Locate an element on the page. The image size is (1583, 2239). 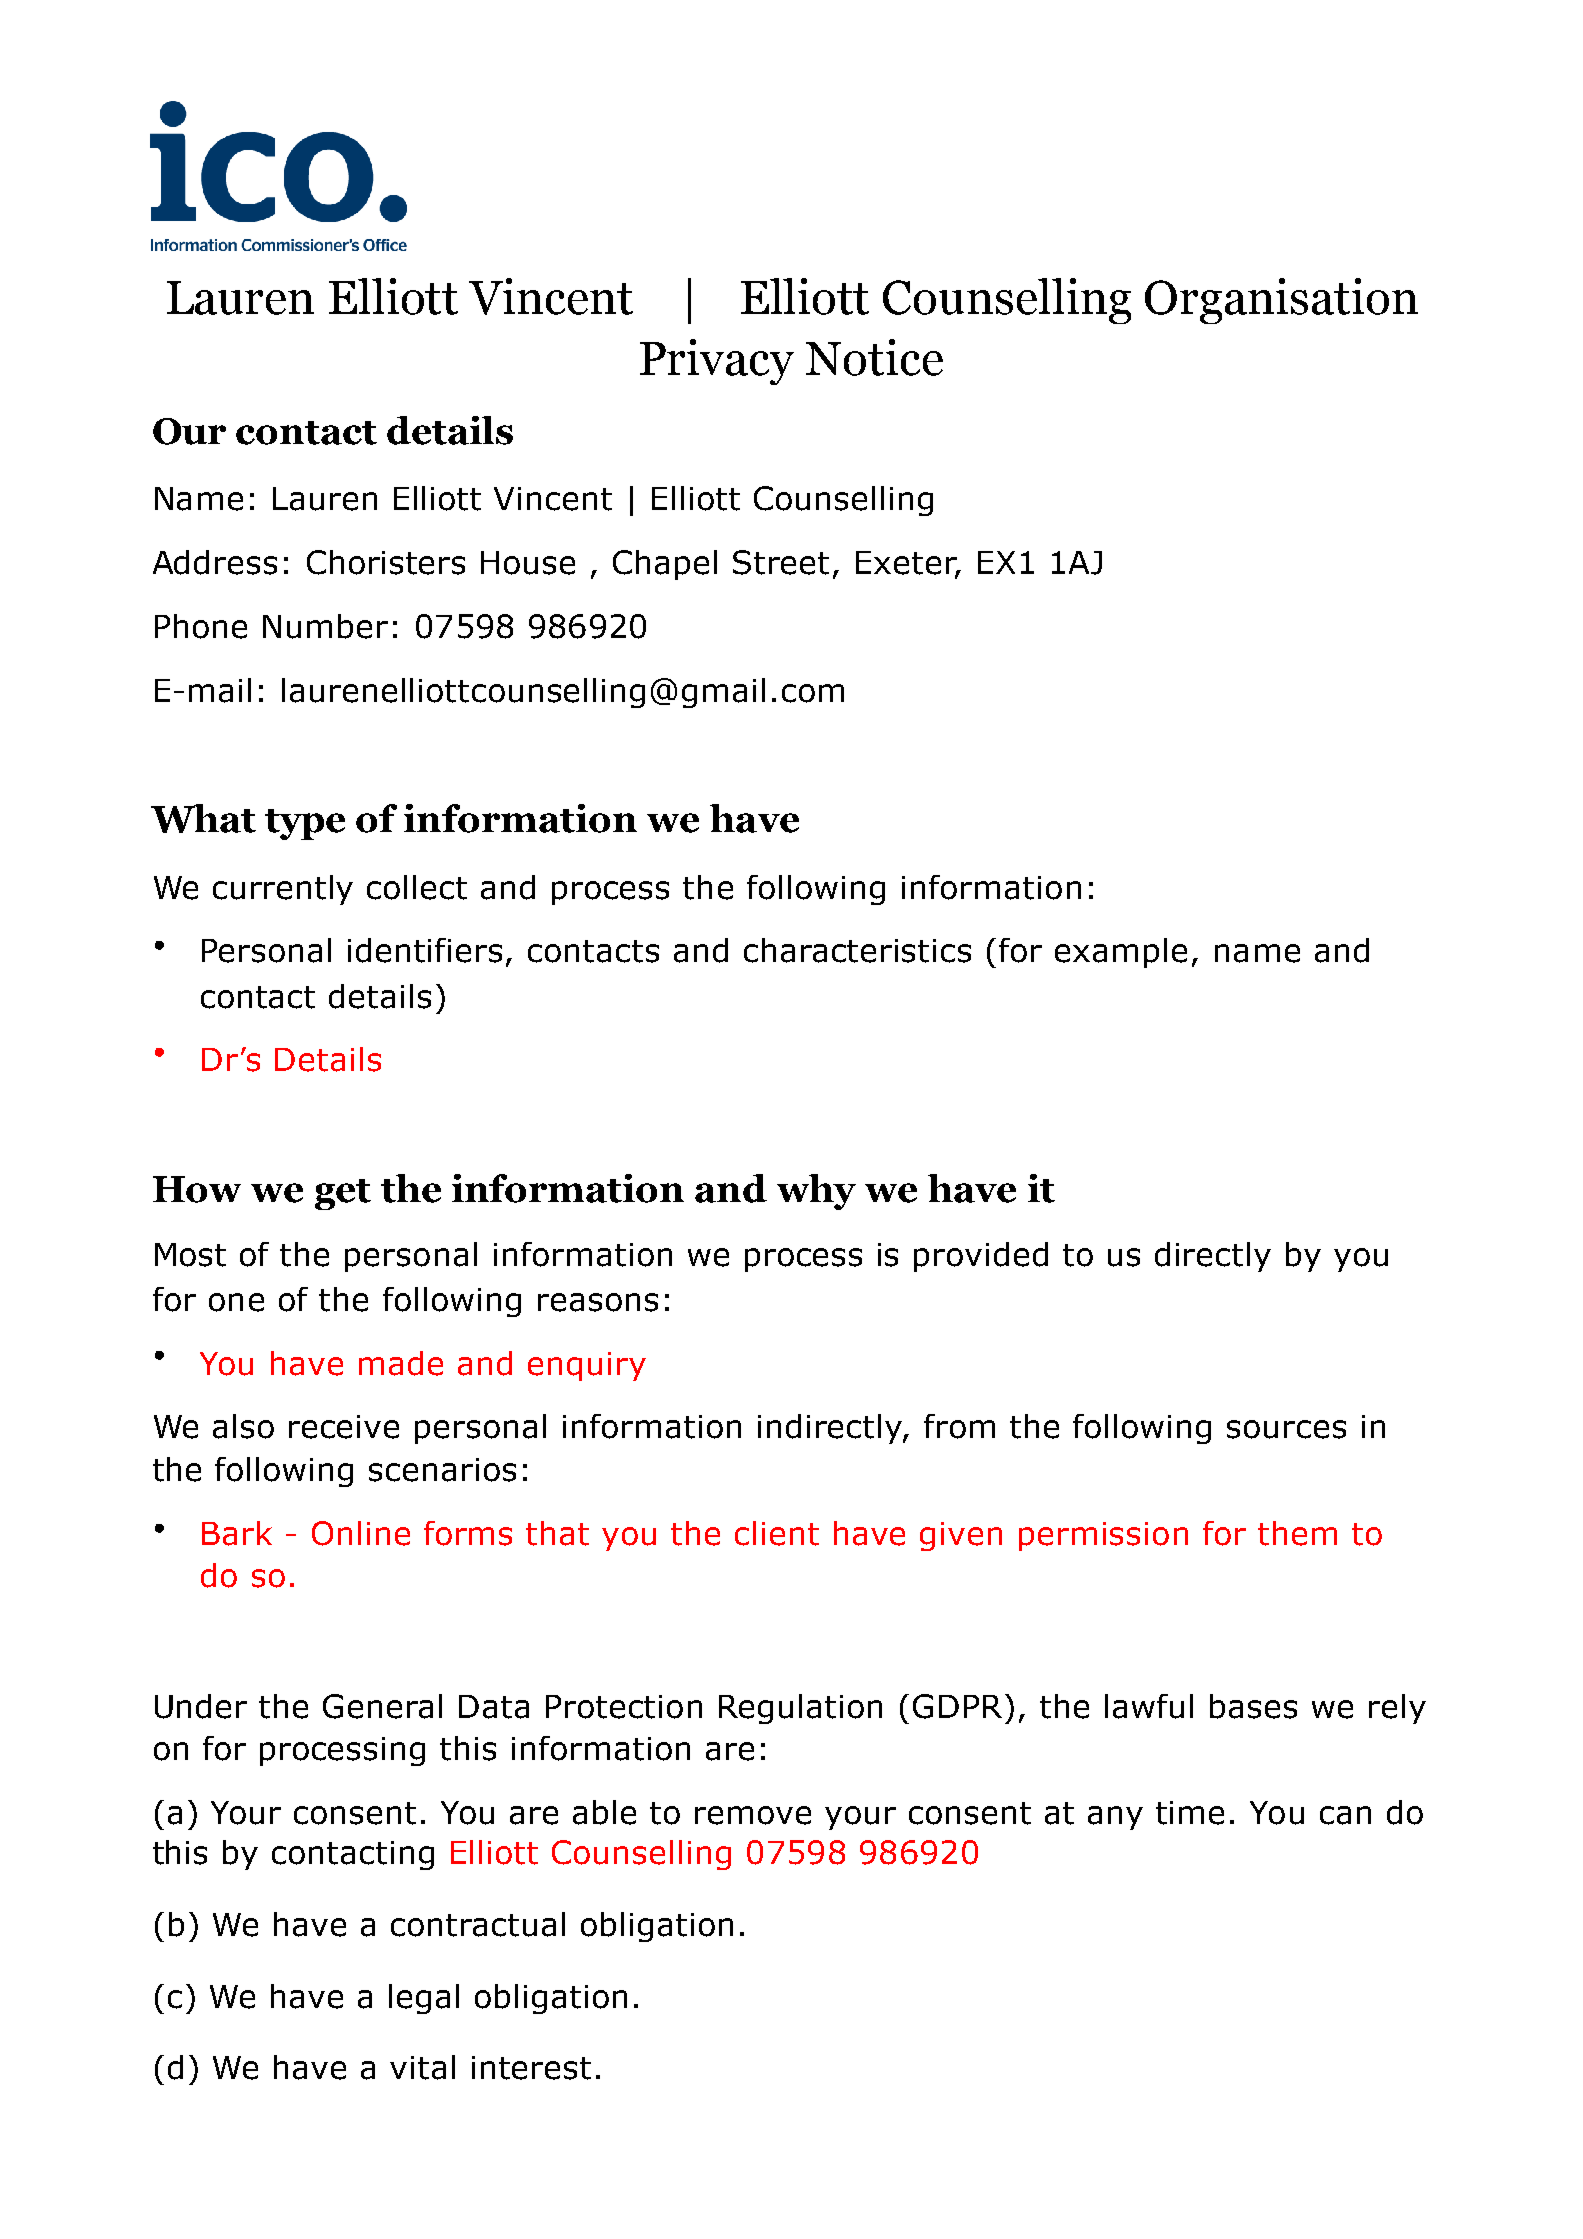
Address is located at coordinates (215, 562).
